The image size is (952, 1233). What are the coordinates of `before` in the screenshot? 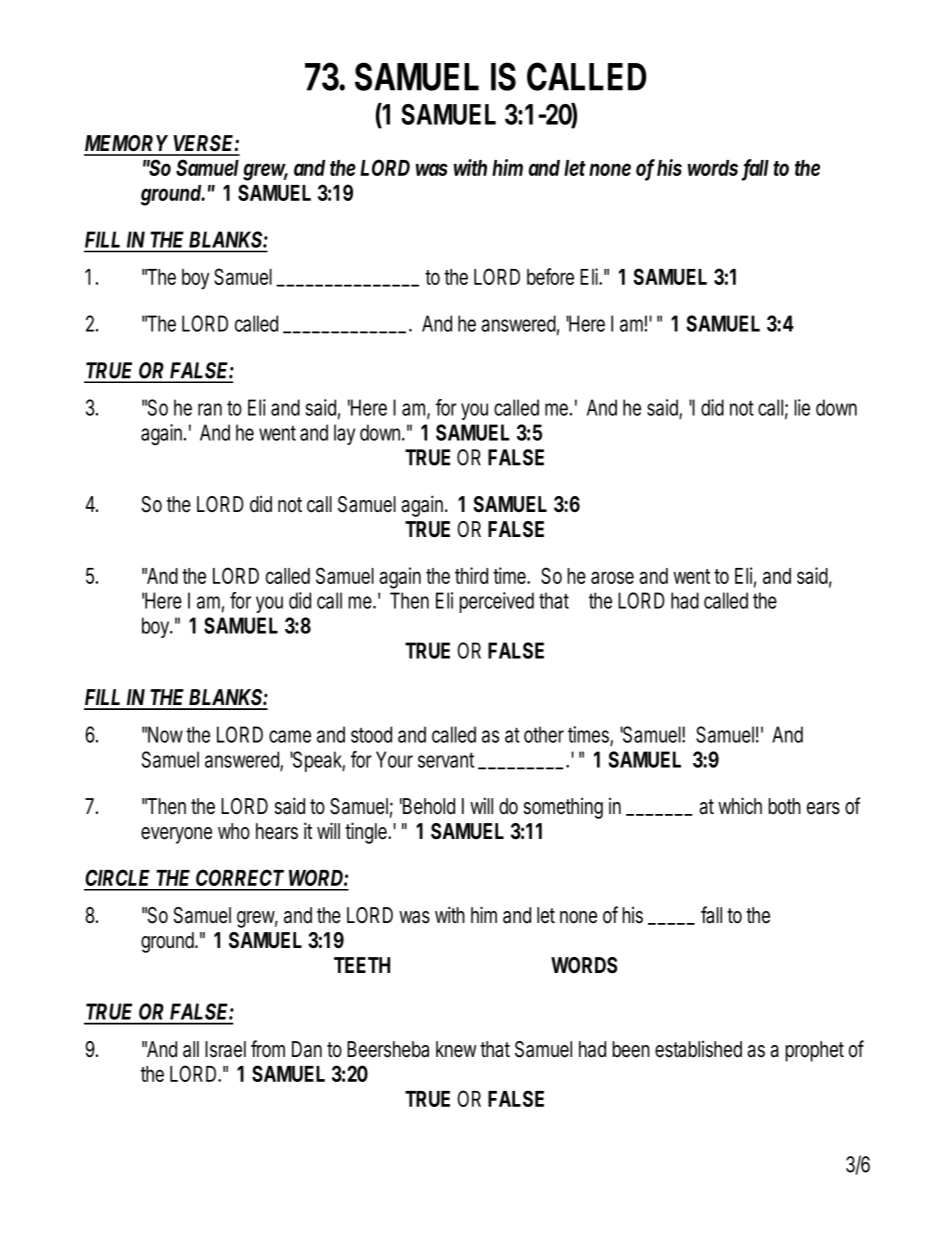 It's located at (550, 276).
